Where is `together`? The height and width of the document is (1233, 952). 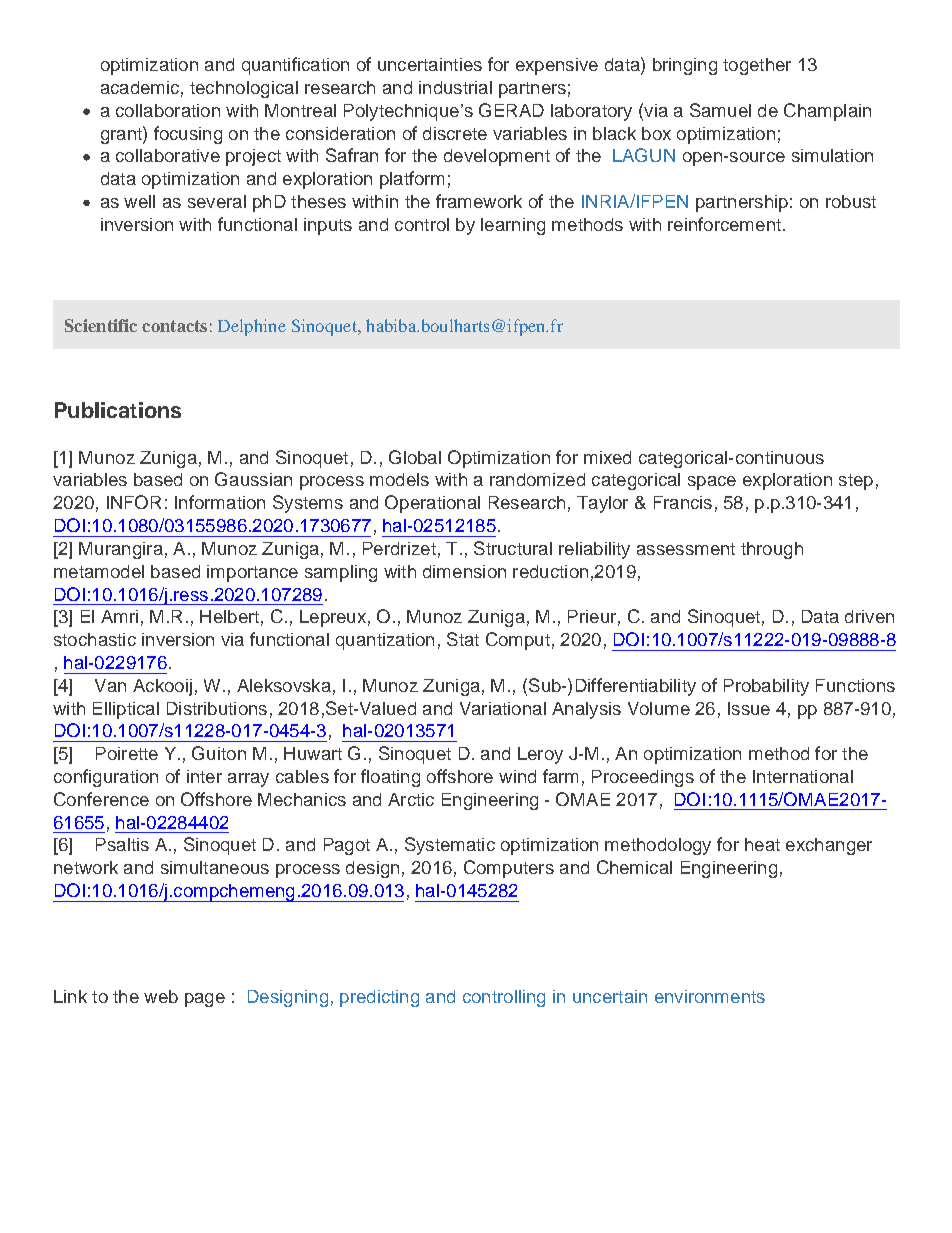
together is located at coordinates (757, 66).
